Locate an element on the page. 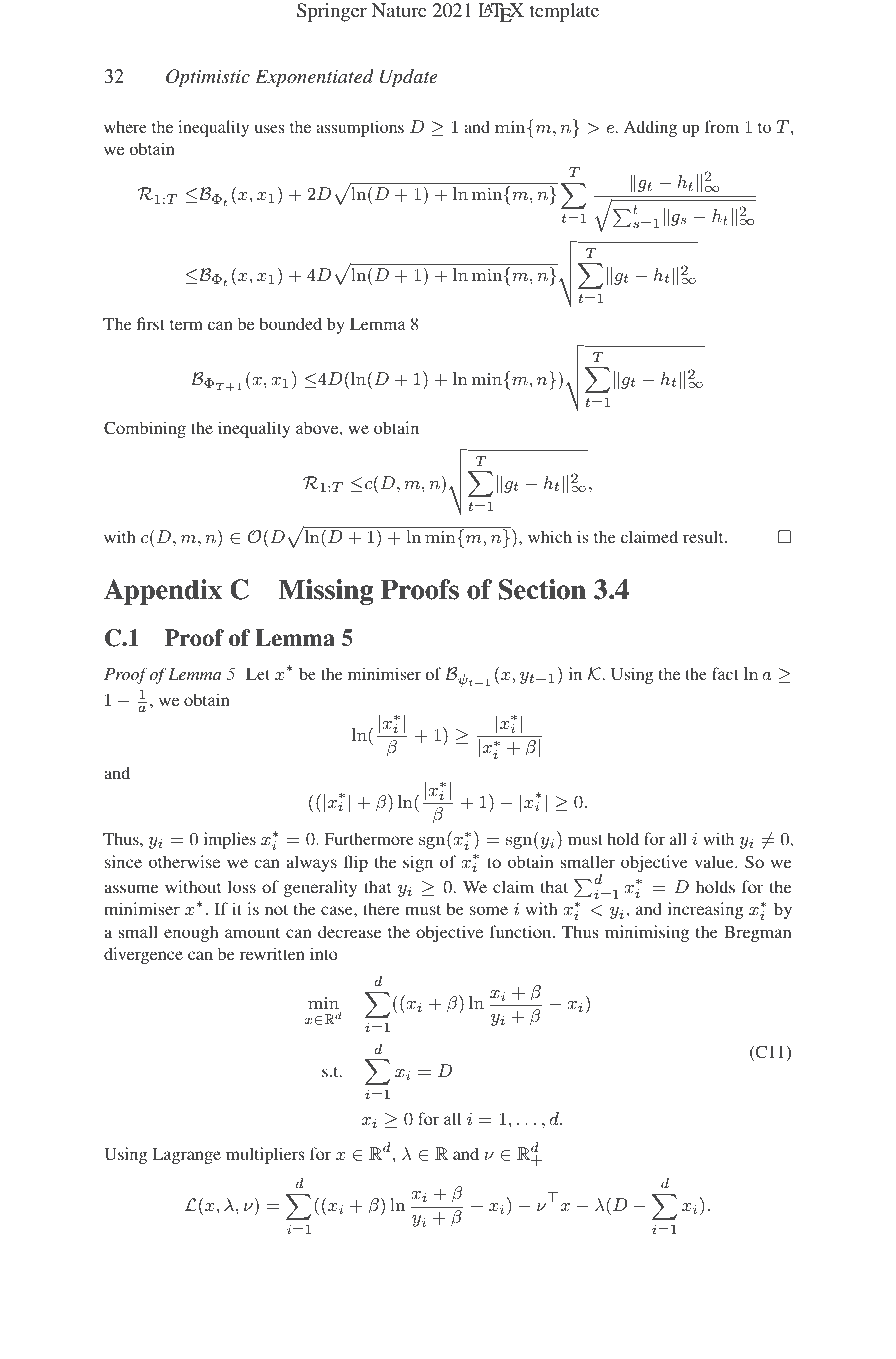 The width and height of the document is (896, 1359). implies is located at coordinates (230, 840).
